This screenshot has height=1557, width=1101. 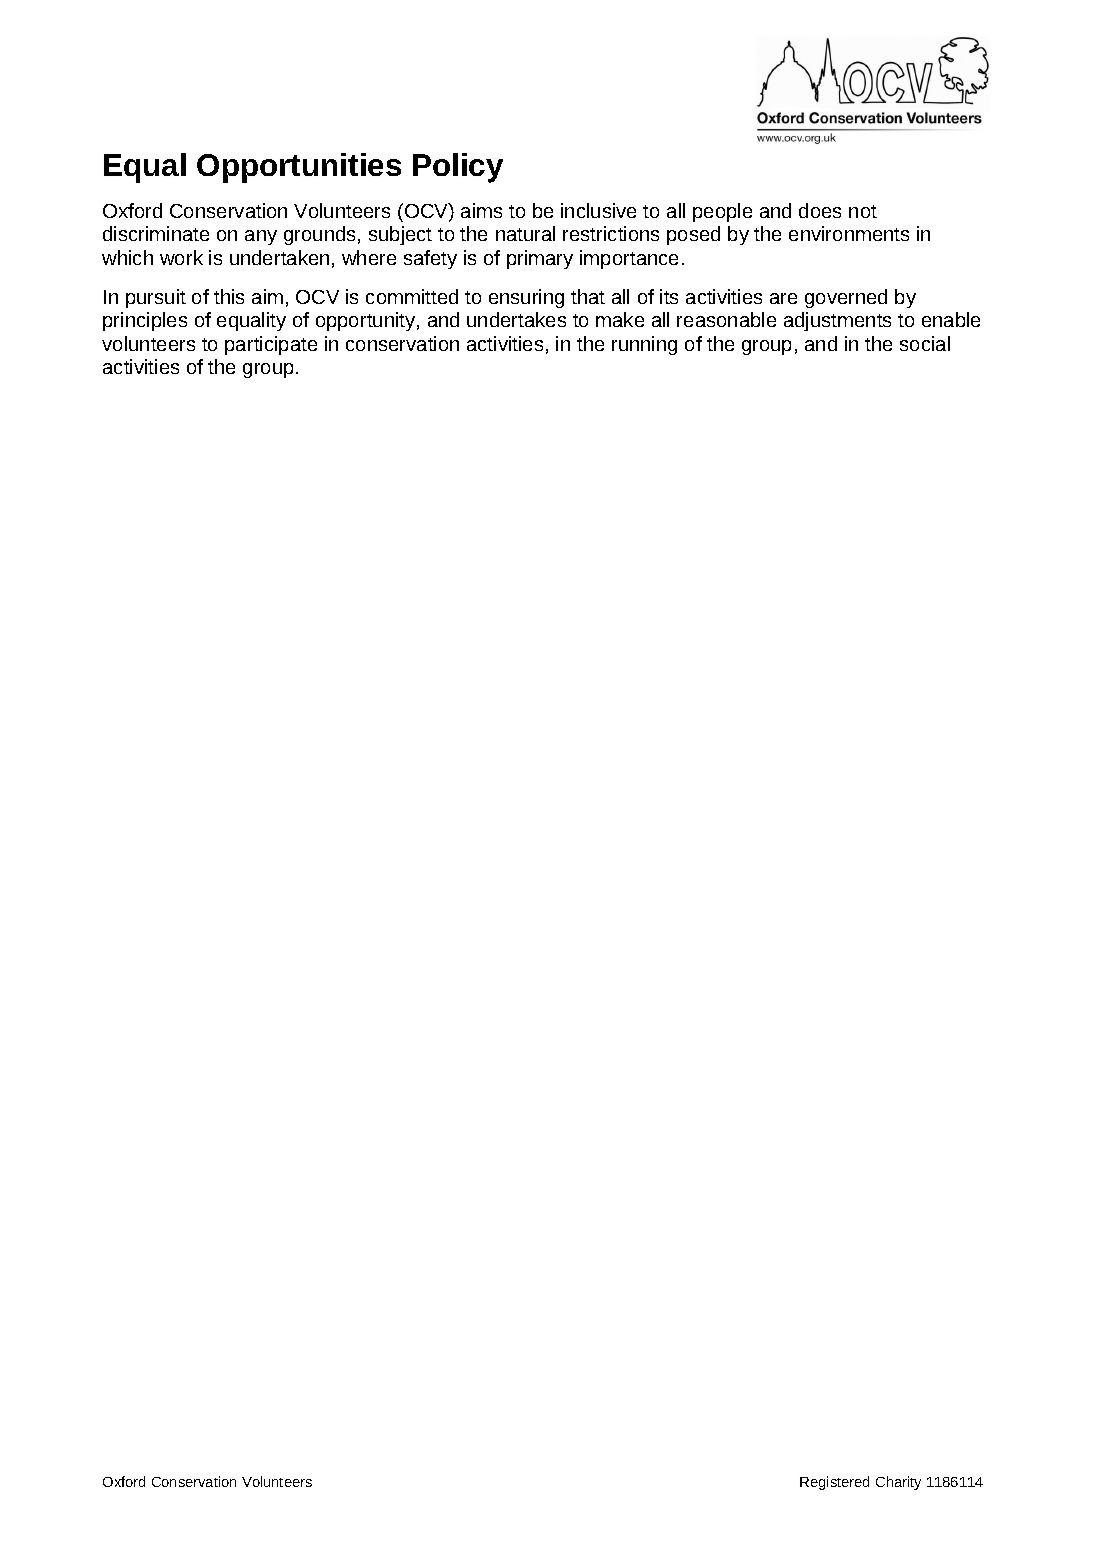 I want to click on not, so click(x=863, y=211).
